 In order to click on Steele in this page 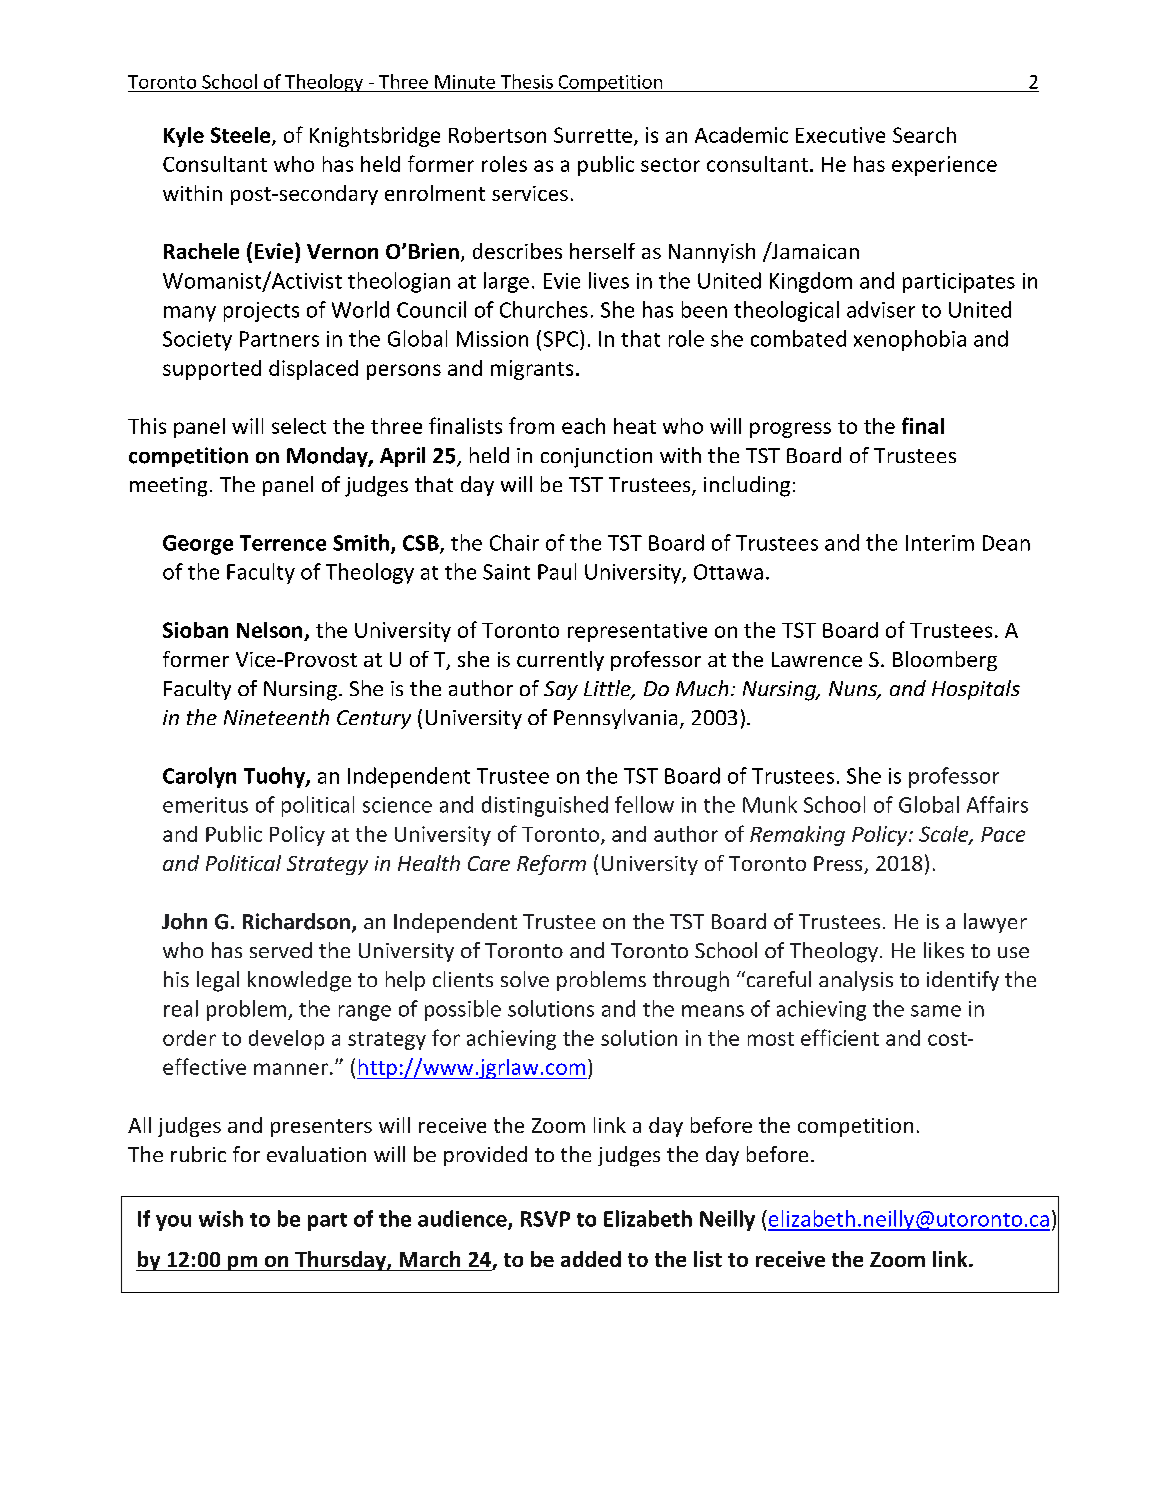, I will do `click(242, 136)`.
